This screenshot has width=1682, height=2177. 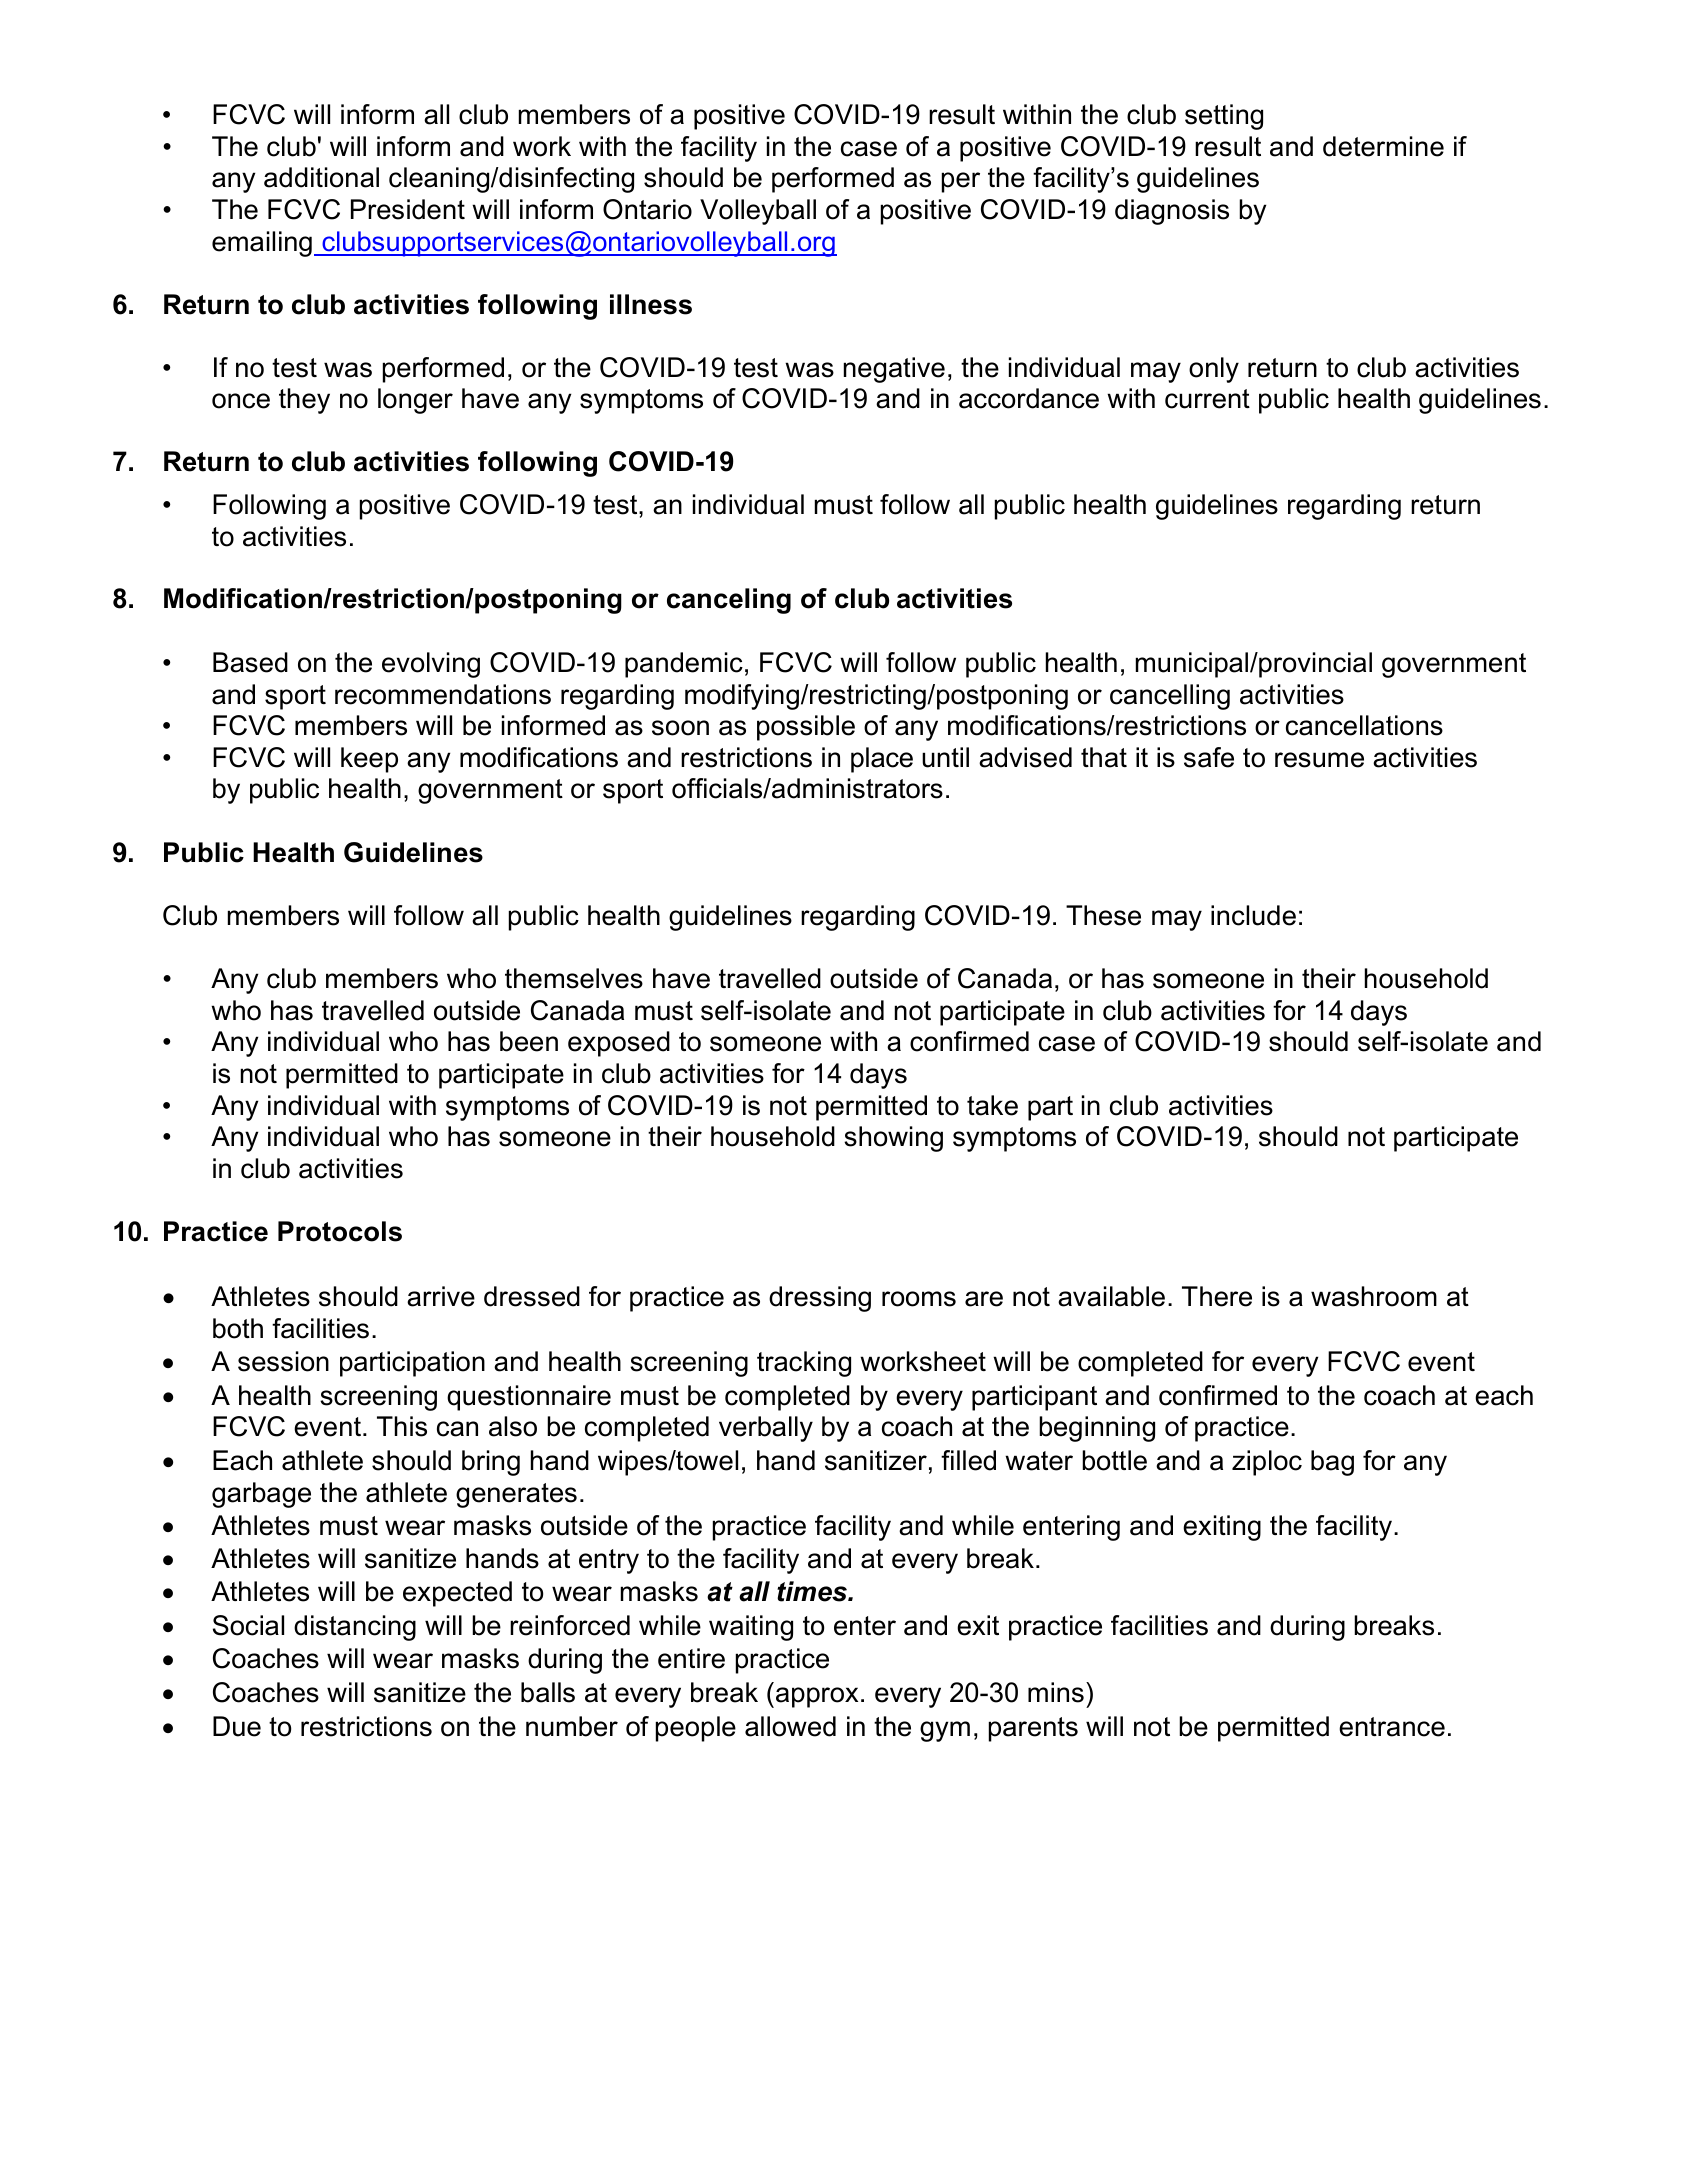 I want to click on themselves, so click(x=574, y=978).
